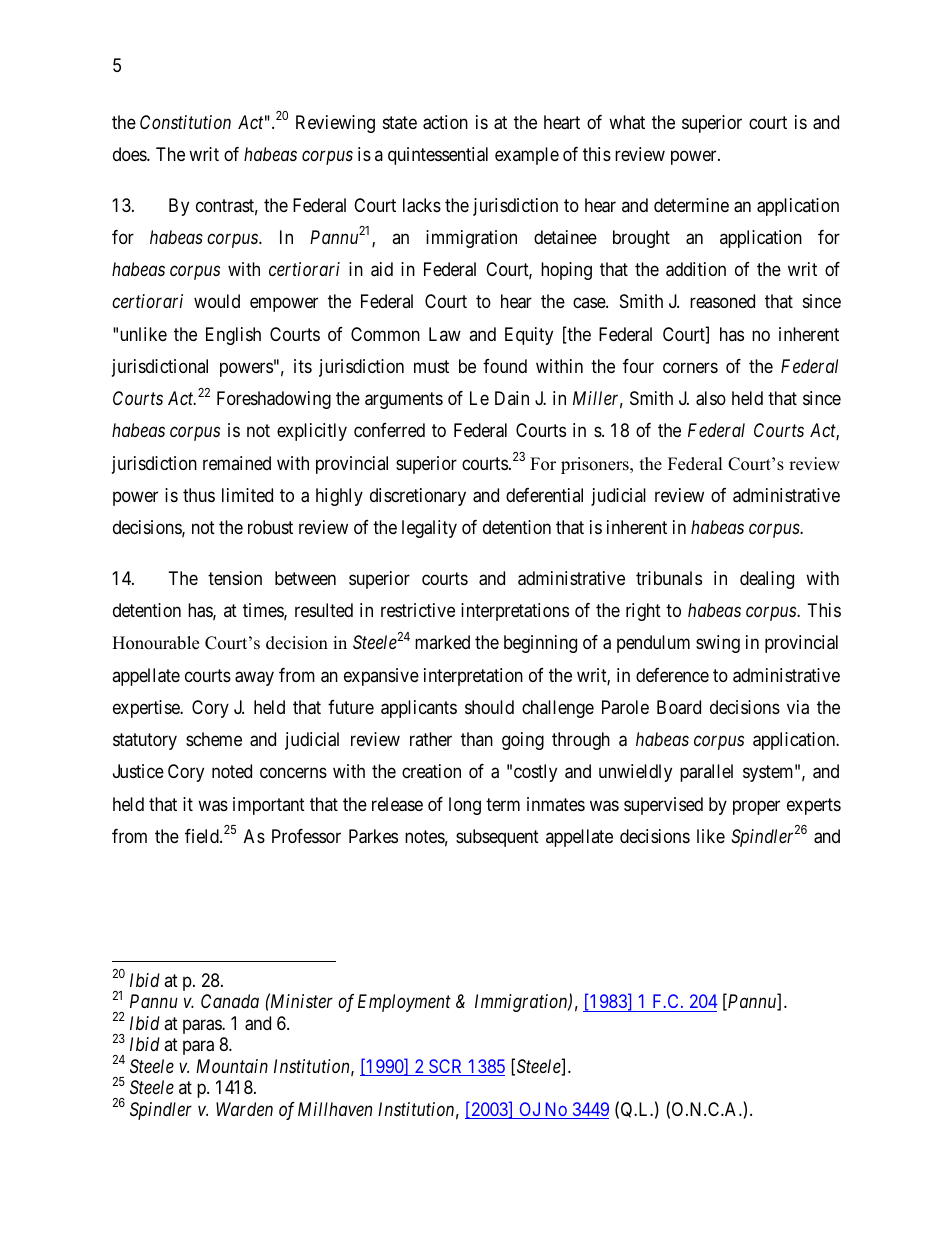 The image size is (952, 1233). Describe the element at coordinates (233, 336) in the screenshot. I see `English` at that location.
